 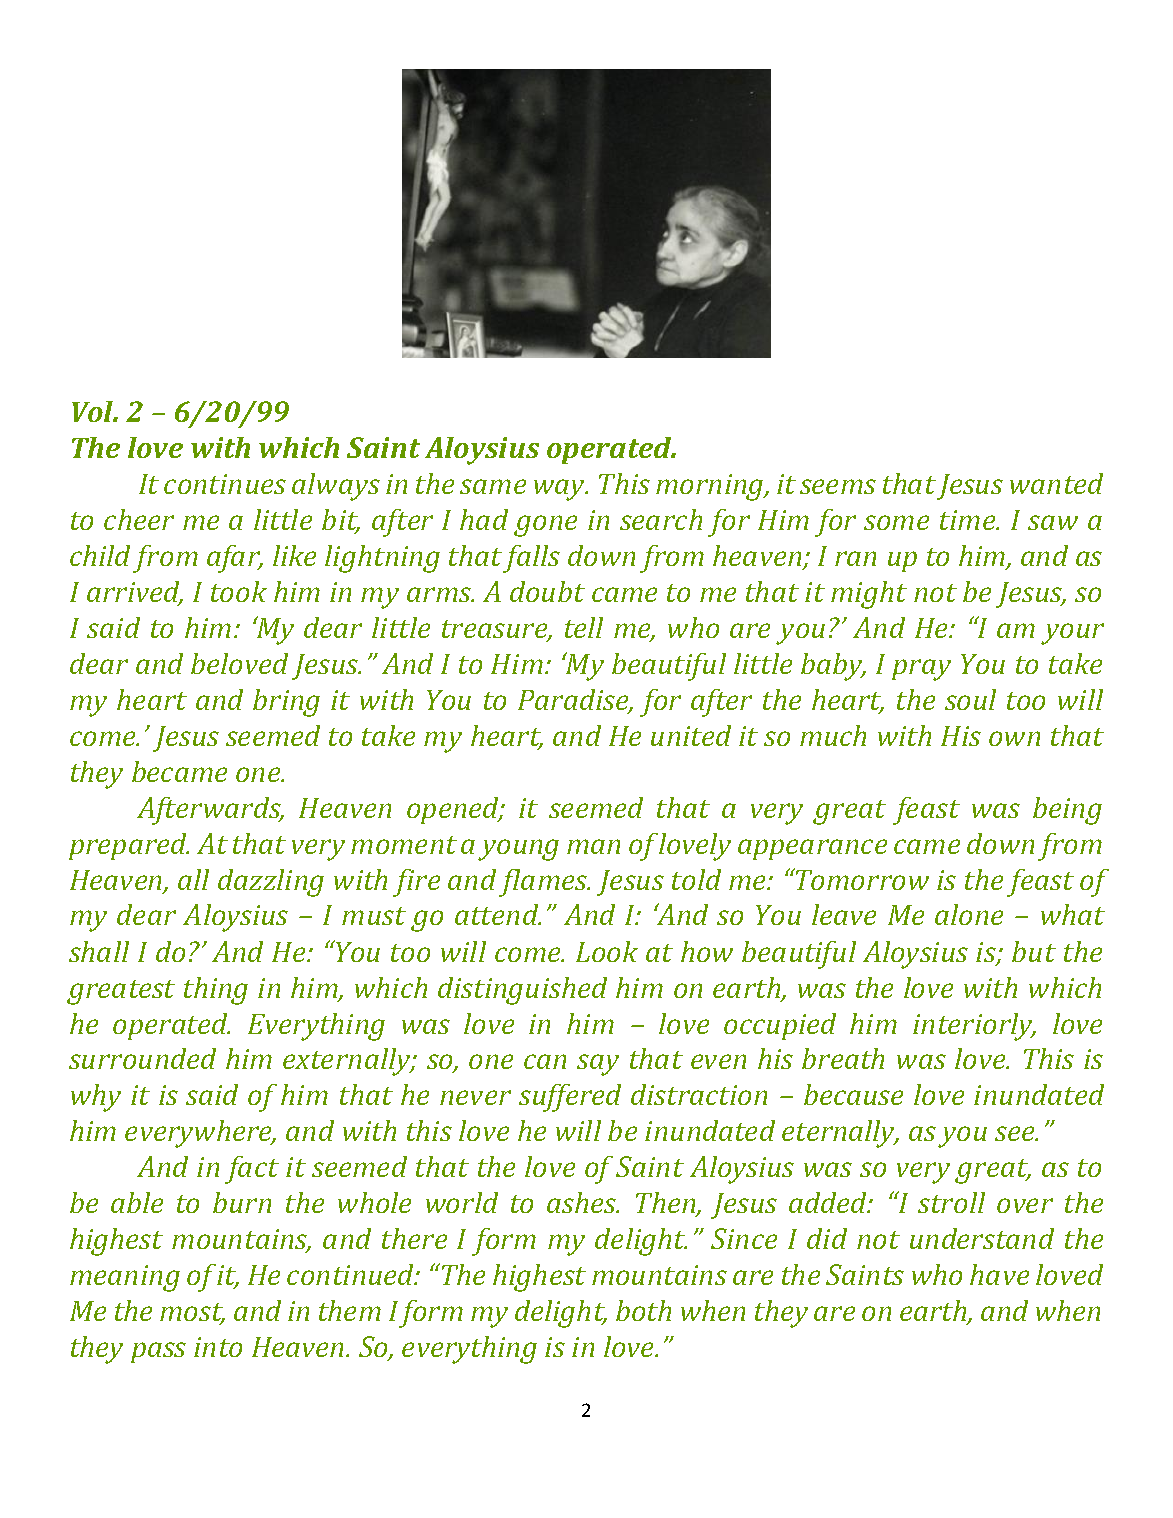 What do you see at coordinates (969, 520) in the image?
I see `time` at bounding box center [969, 520].
